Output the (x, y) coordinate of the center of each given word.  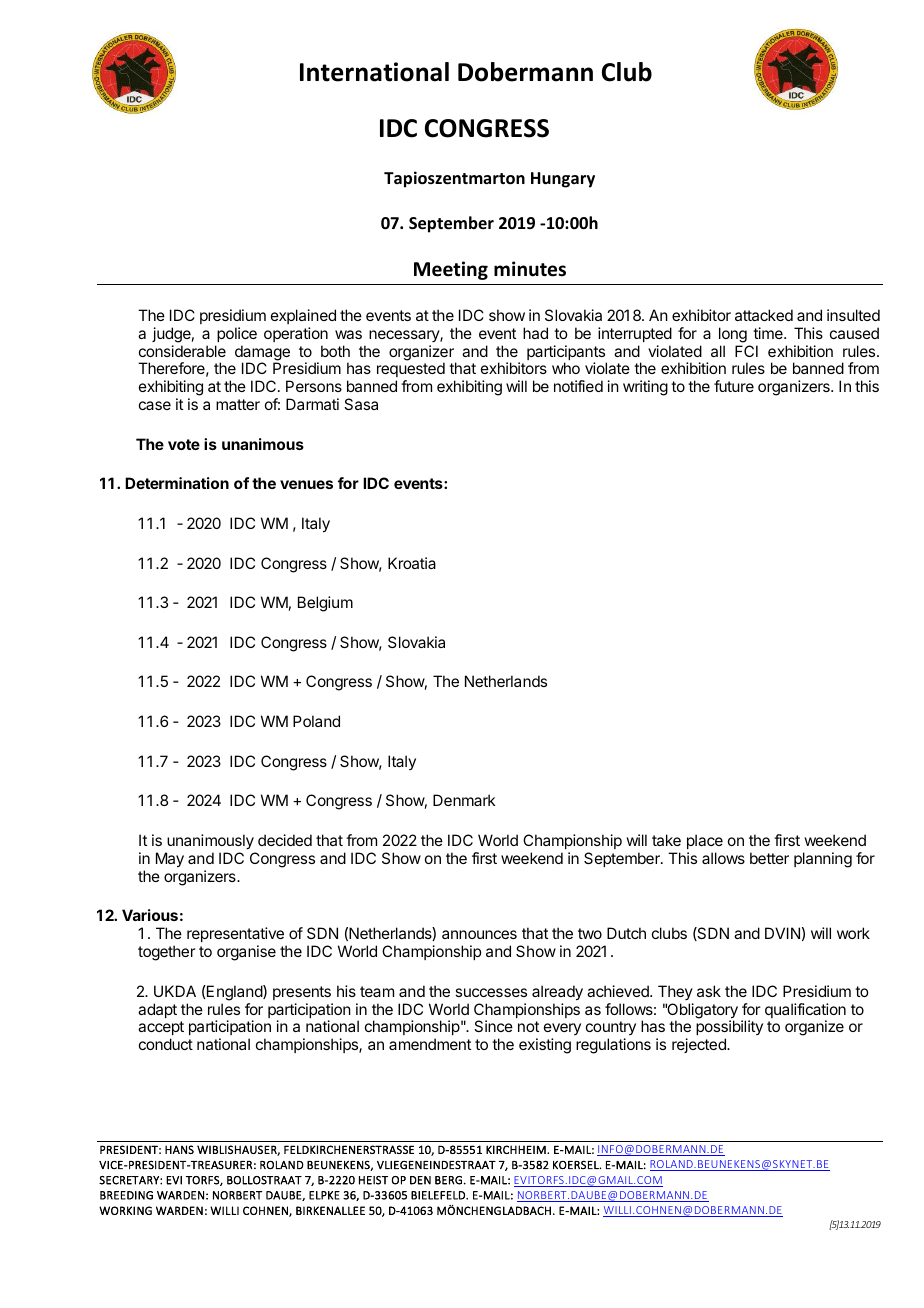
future (734, 386)
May (170, 860)
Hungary (563, 180)
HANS (179, 1149)
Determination (177, 483)
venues (306, 484)
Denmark (464, 800)
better (769, 858)
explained (303, 316)
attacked (764, 315)
